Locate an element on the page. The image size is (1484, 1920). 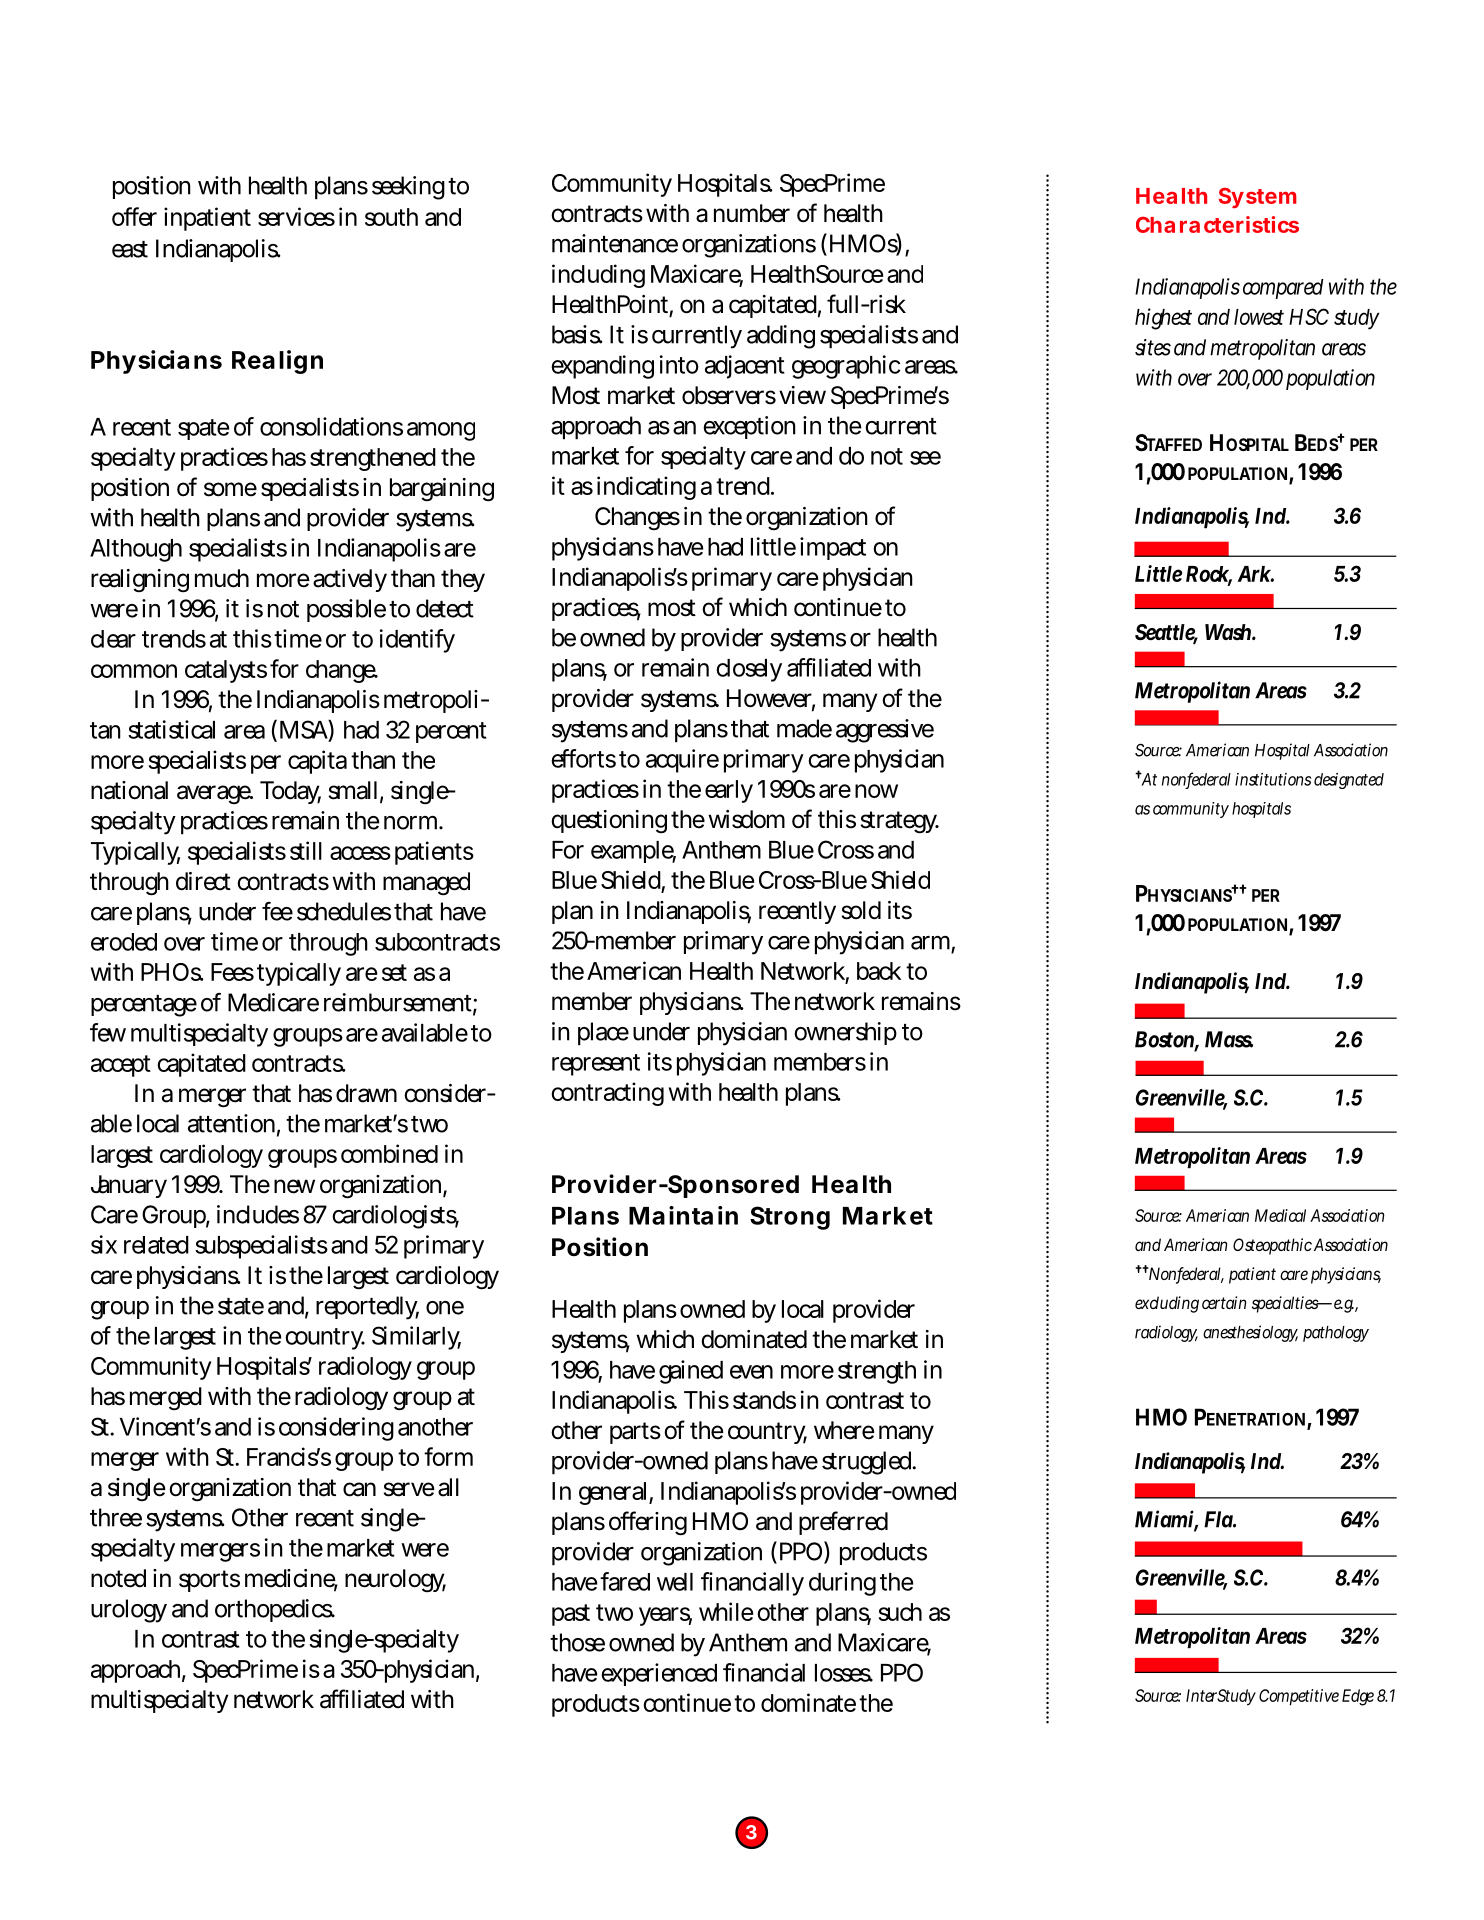
Wash is located at coordinates (1230, 632).
